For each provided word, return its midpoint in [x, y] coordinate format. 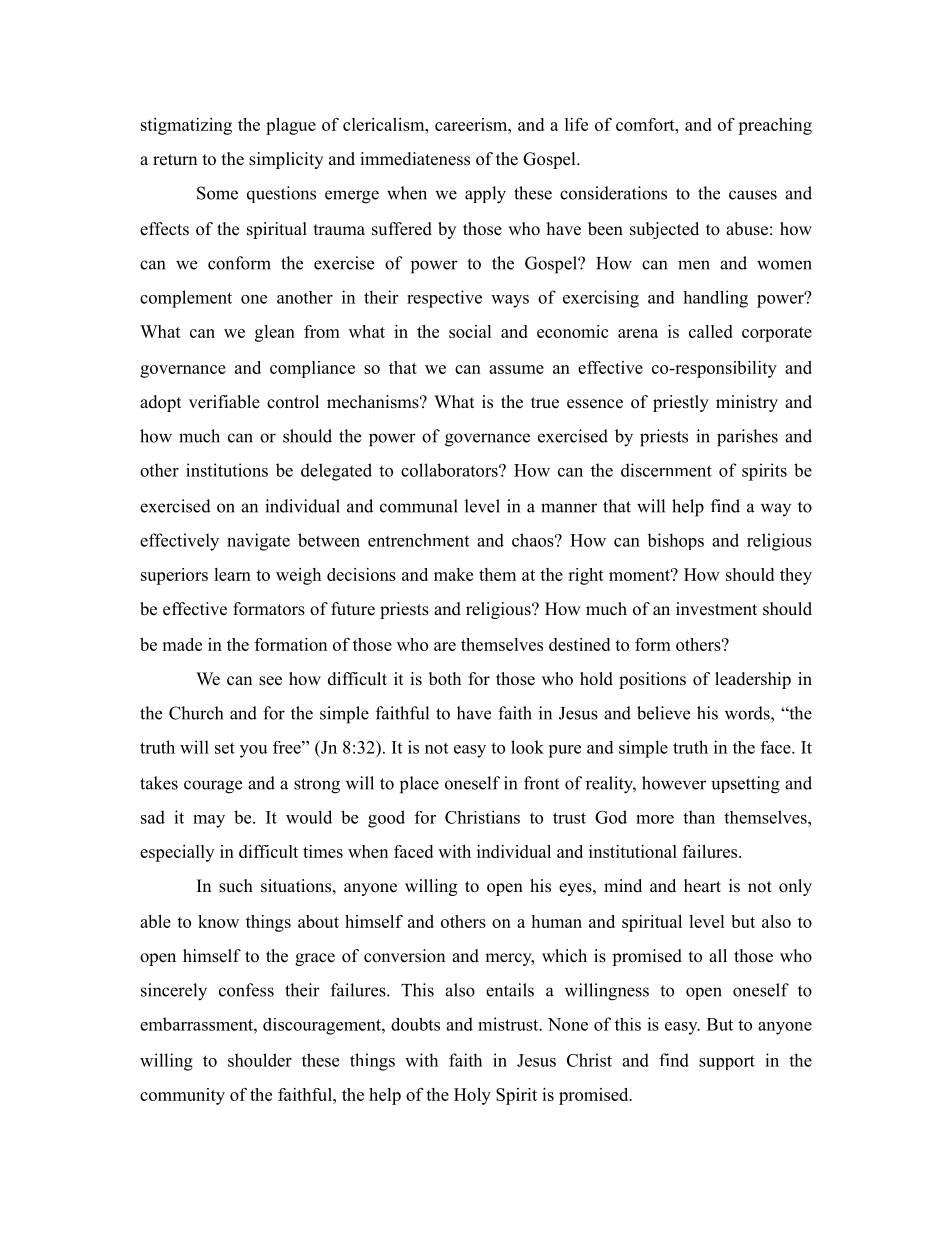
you [254, 751]
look [527, 747]
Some [217, 193]
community [182, 1096]
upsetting [746, 785]
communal [419, 506]
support [727, 1062]
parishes [747, 438]
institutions [227, 470]
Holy [472, 1096]
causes [753, 195]
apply [485, 195]
